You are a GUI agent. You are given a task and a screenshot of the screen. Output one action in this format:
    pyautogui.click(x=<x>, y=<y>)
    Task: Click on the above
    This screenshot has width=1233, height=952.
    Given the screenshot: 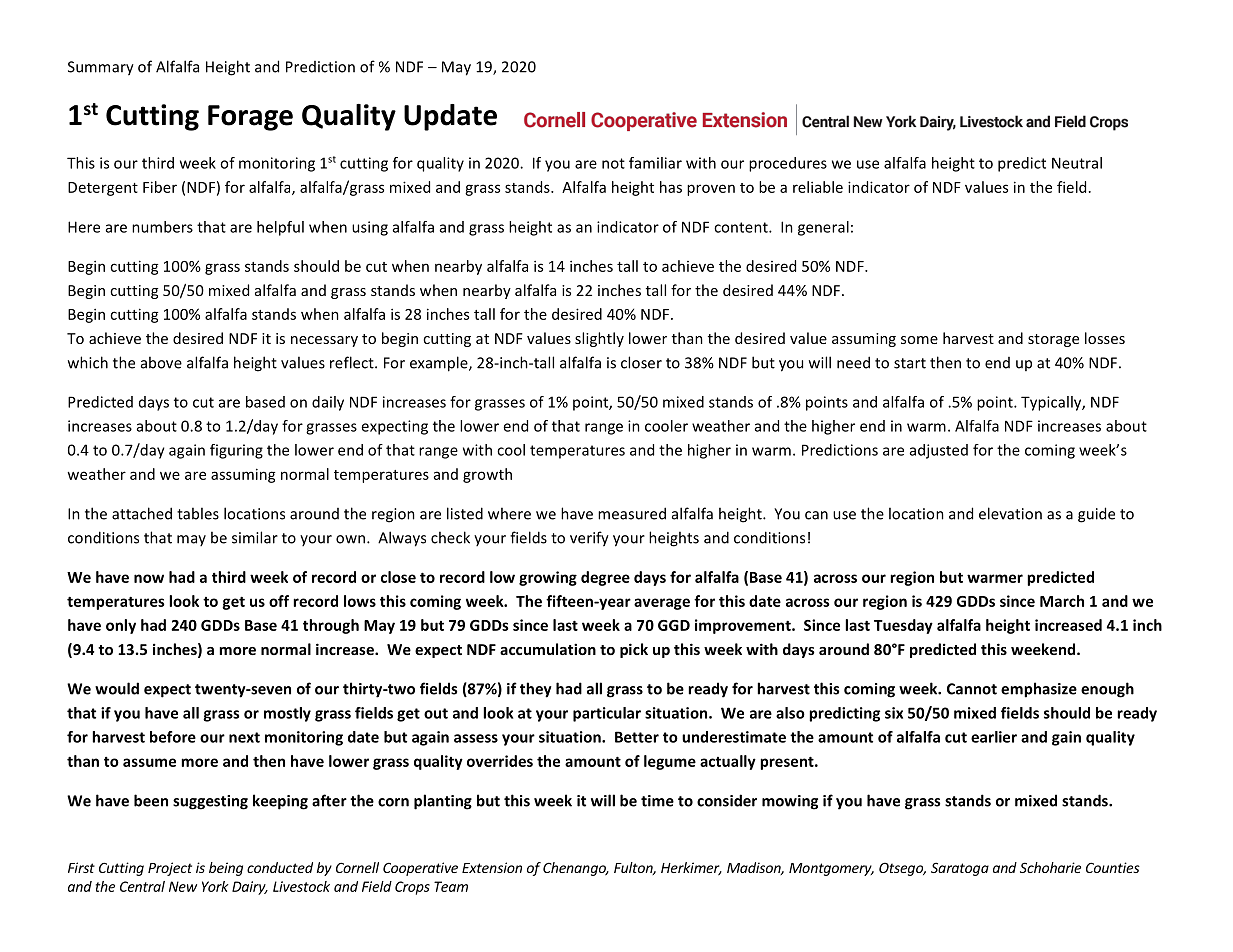 What is the action you would take?
    pyautogui.click(x=161, y=362)
